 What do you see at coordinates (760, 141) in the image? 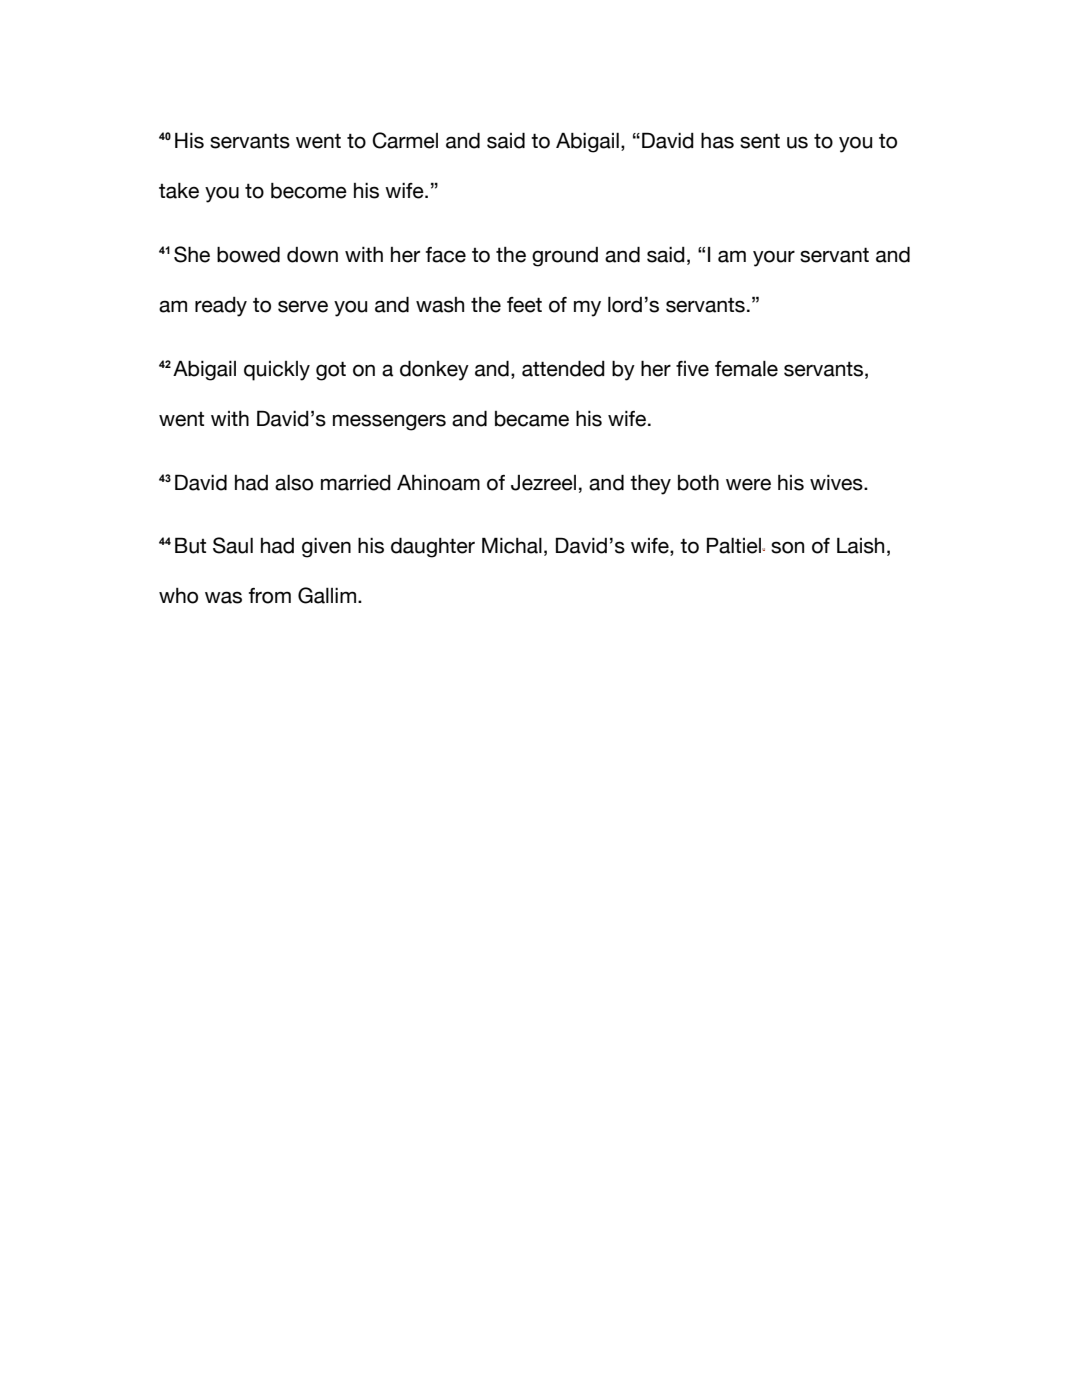
I see `sent` at bounding box center [760, 141].
